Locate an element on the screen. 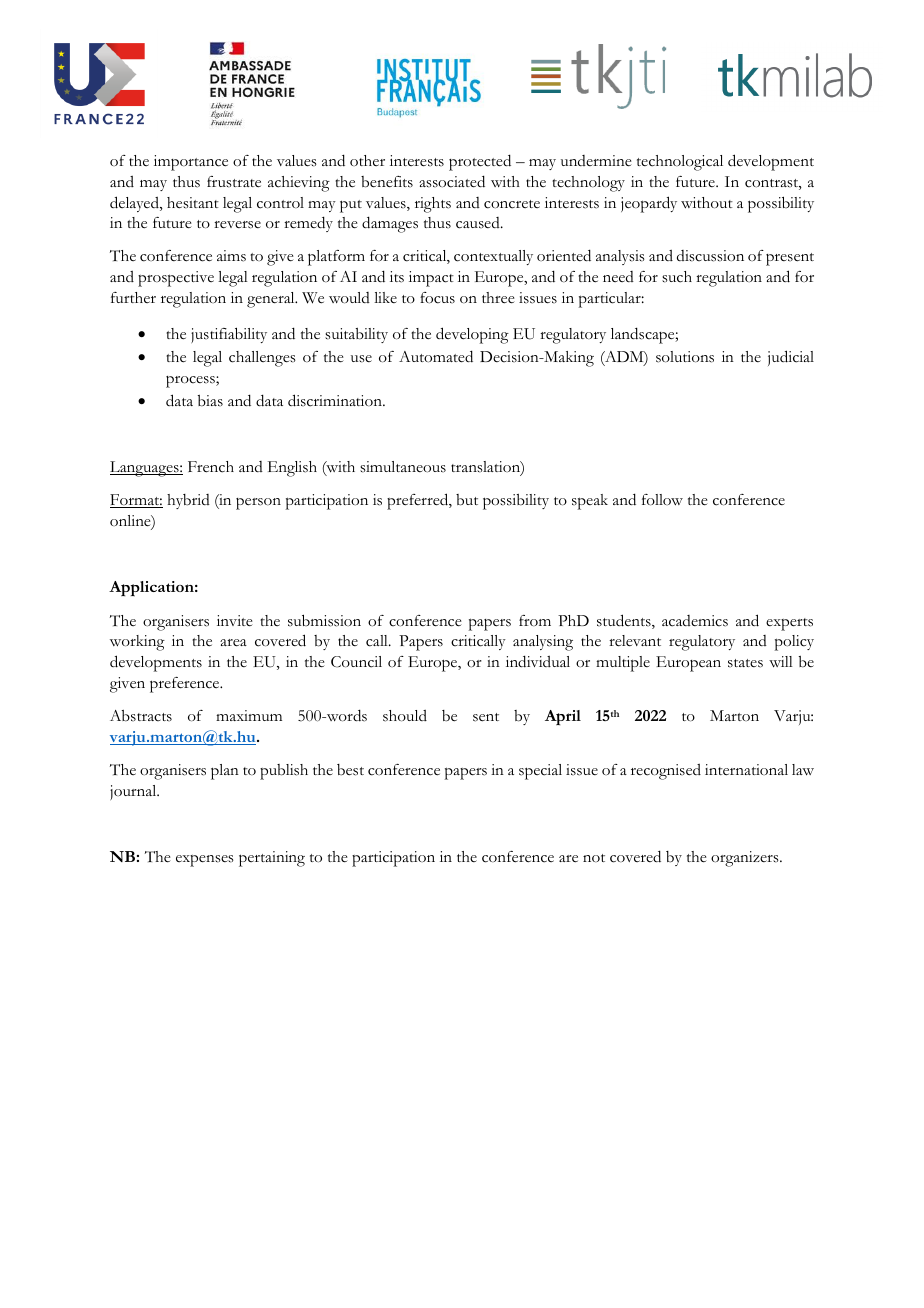 This screenshot has width=924, height=1308. but is located at coordinates (467, 500).
